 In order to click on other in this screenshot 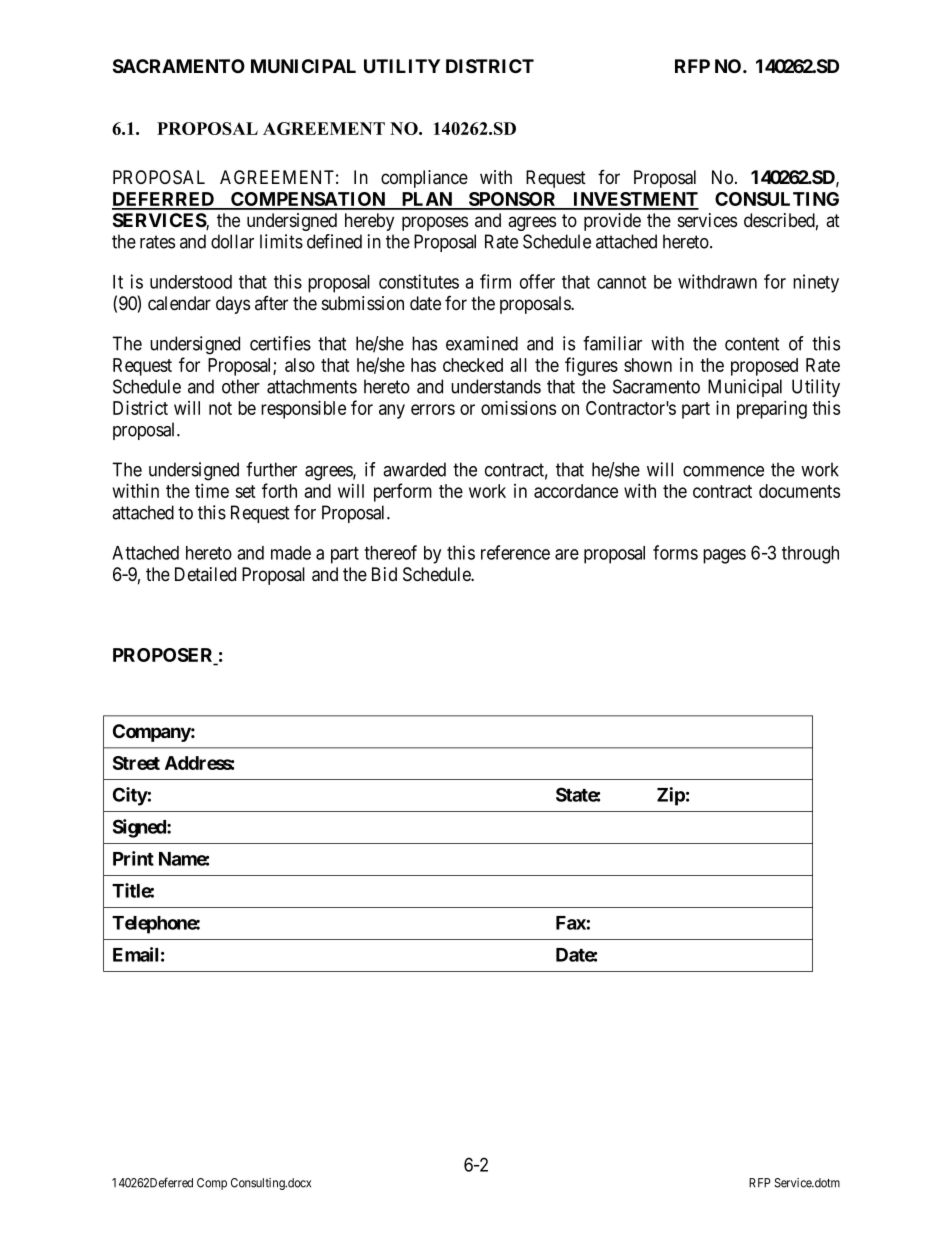, I will do `click(241, 386)`.
